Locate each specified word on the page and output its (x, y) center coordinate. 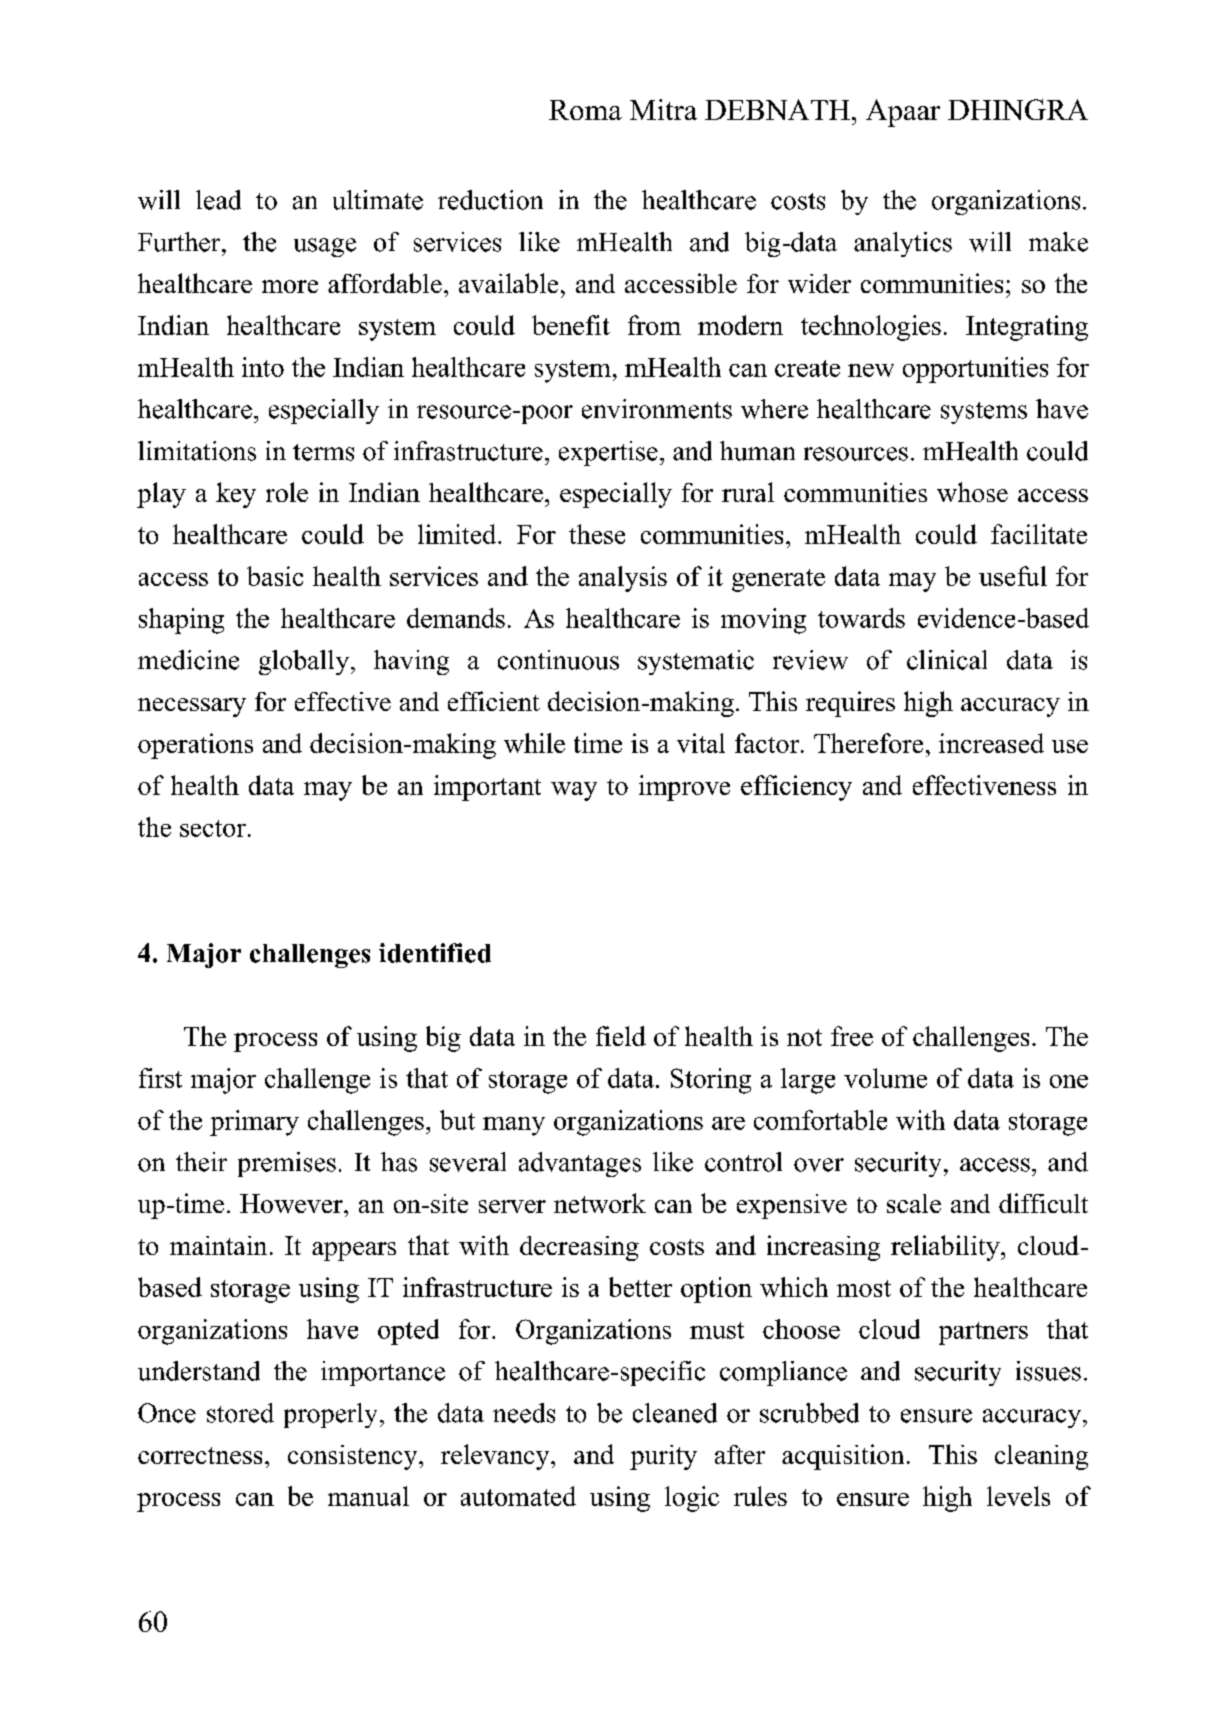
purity (663, 1457)
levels (1018, 1496)
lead (218, 200)
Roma (585, 110)
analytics (903, 244)
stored (240, 1413)
